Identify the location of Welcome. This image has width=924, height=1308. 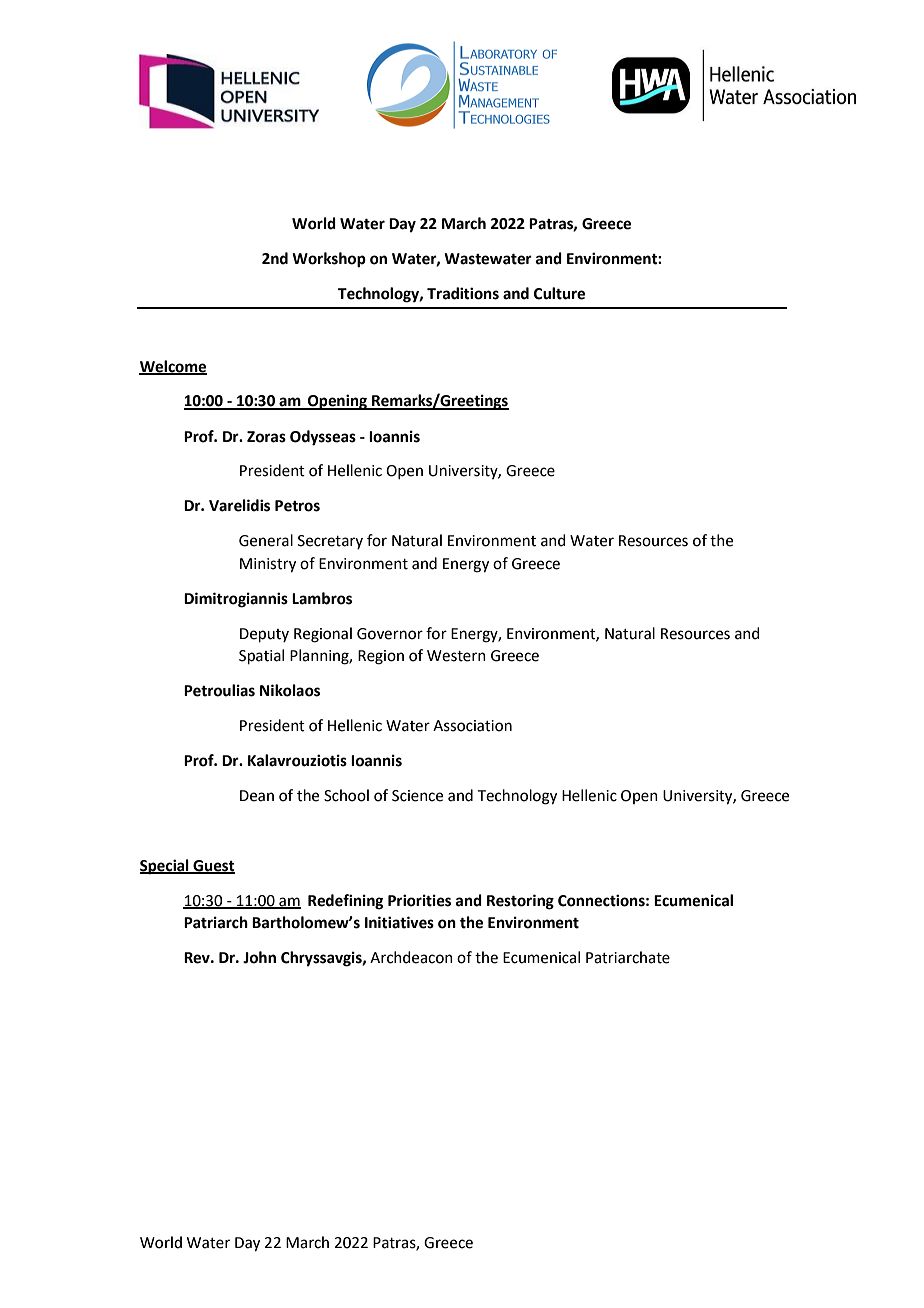
(173, 367).
